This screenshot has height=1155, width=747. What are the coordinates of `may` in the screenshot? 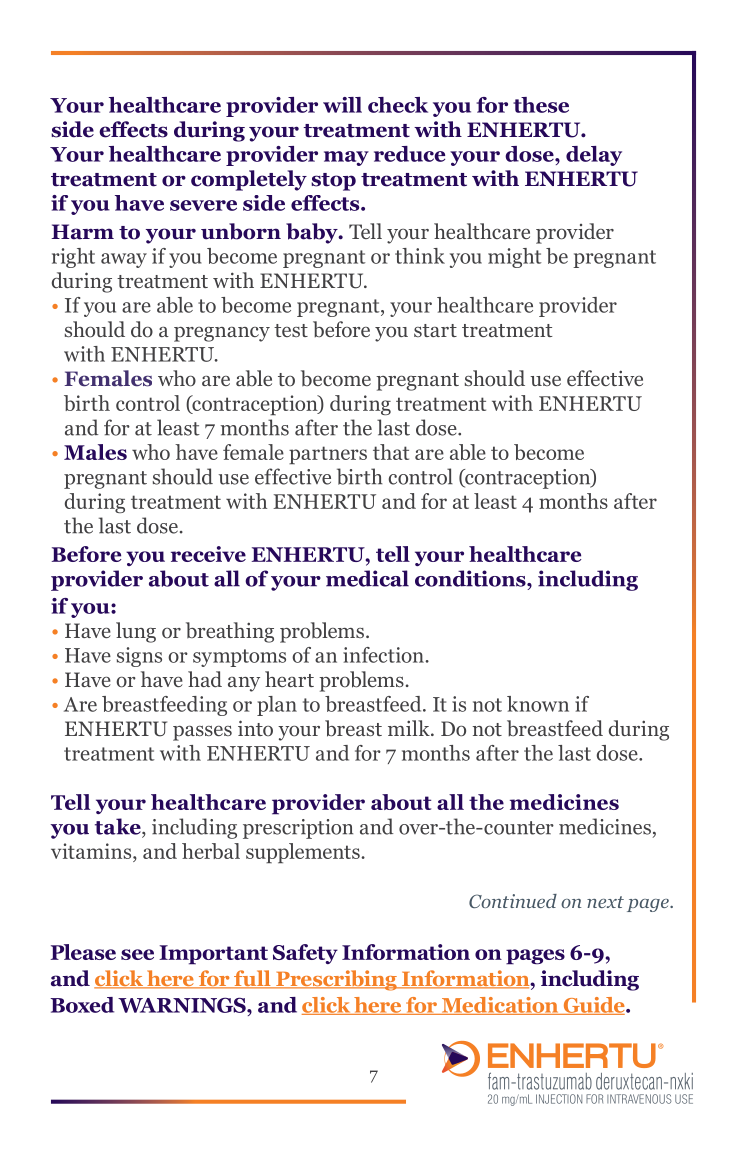 It's located at (346, 158).
